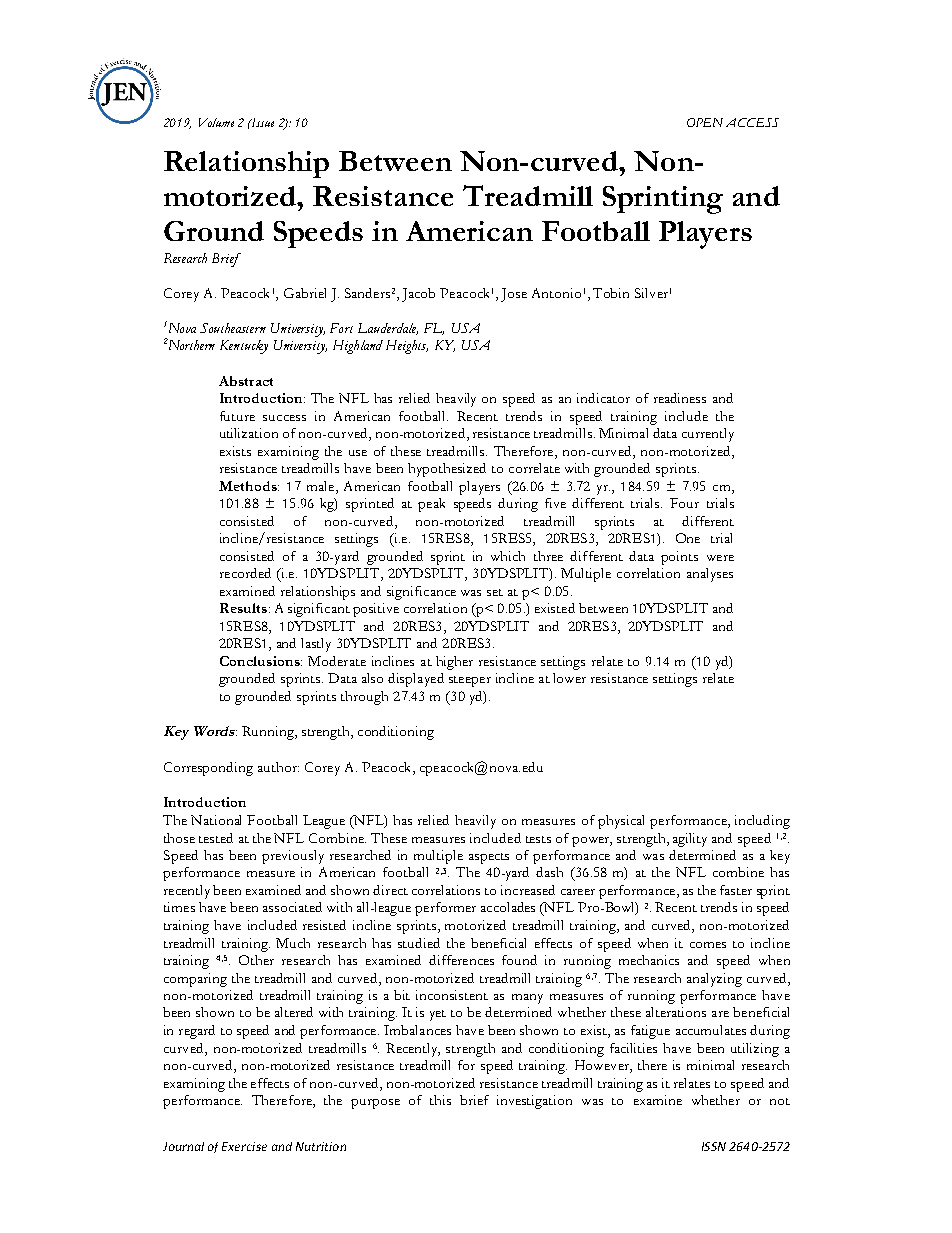 This document has height=1233, width=952. What do you see at coordinates (440, 1100) in the document?
I see `this` at bounding box center [440, 1100].
